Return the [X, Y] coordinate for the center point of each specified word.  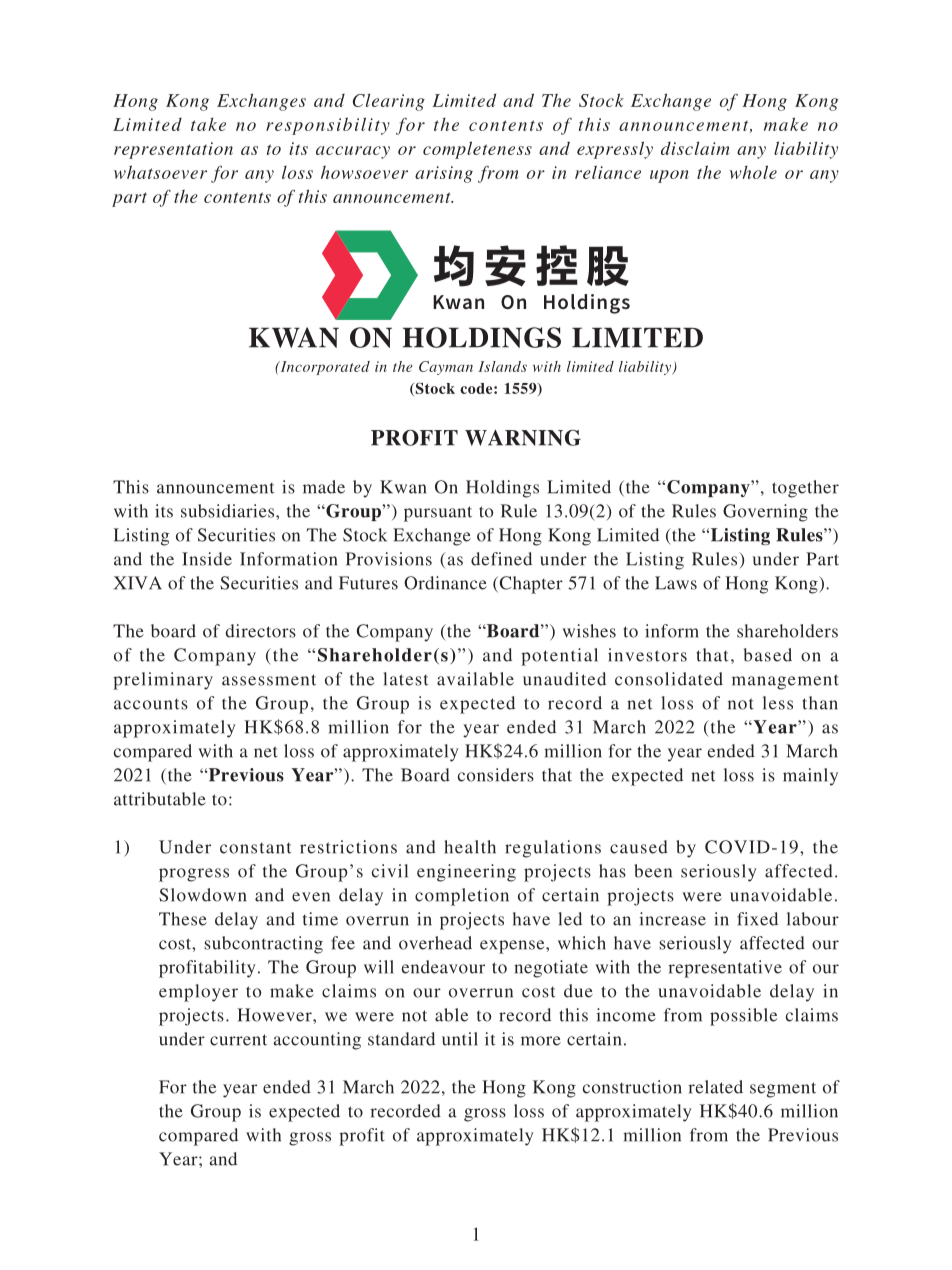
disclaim [695, 148]
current [238, 1040]
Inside [207, 559]
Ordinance [445, 583]
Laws [676, 583]
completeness [477, 150]
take [208, 124]
